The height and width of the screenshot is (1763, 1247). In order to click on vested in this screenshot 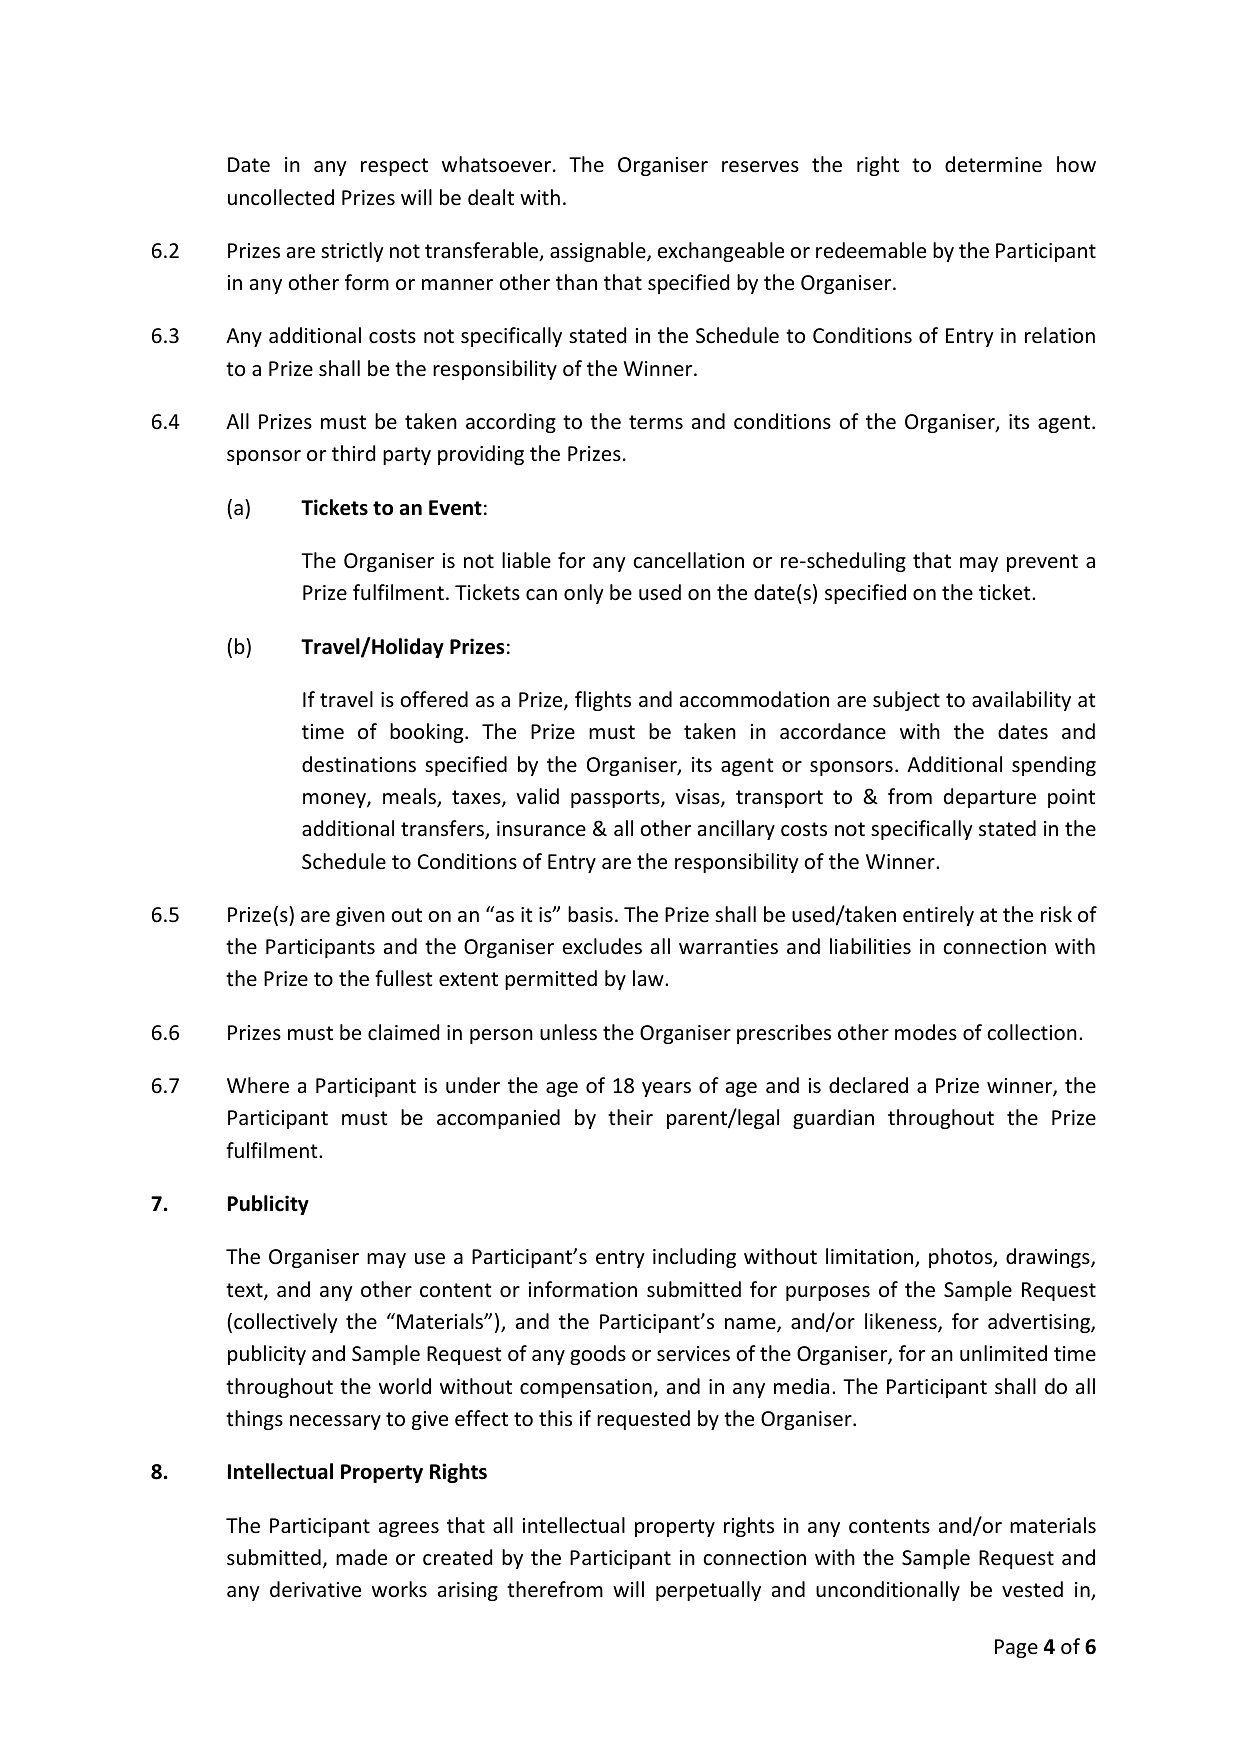, I will do `click(1032, 1589)`.
